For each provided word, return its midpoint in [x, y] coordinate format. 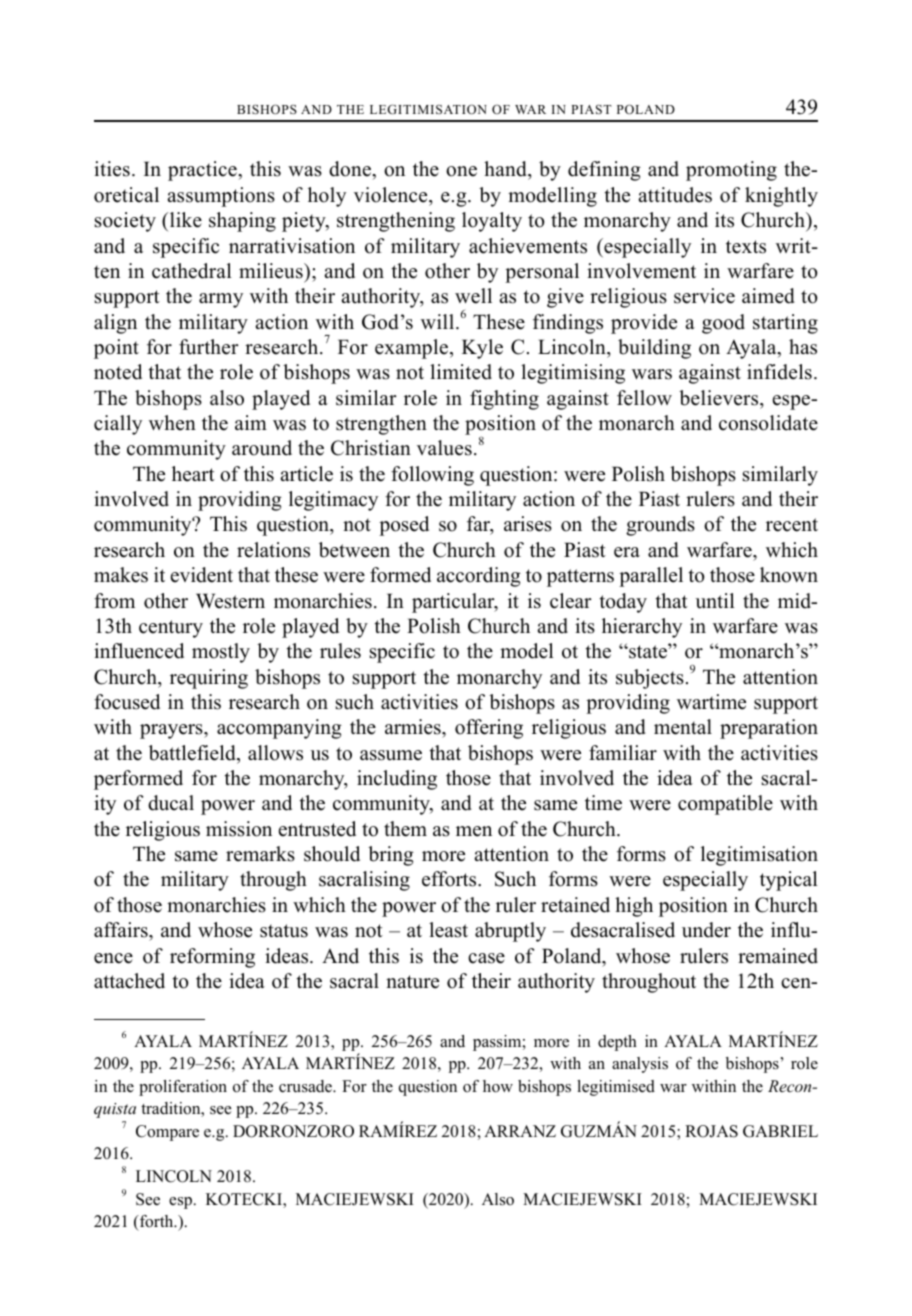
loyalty [492, 222]
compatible [725, 805]
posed [404, 526]
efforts [450, 879]
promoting [731, 171]
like [186, 220]
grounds [660, 526]
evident [202, 575]
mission [239, 829]
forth [157, 1221]
